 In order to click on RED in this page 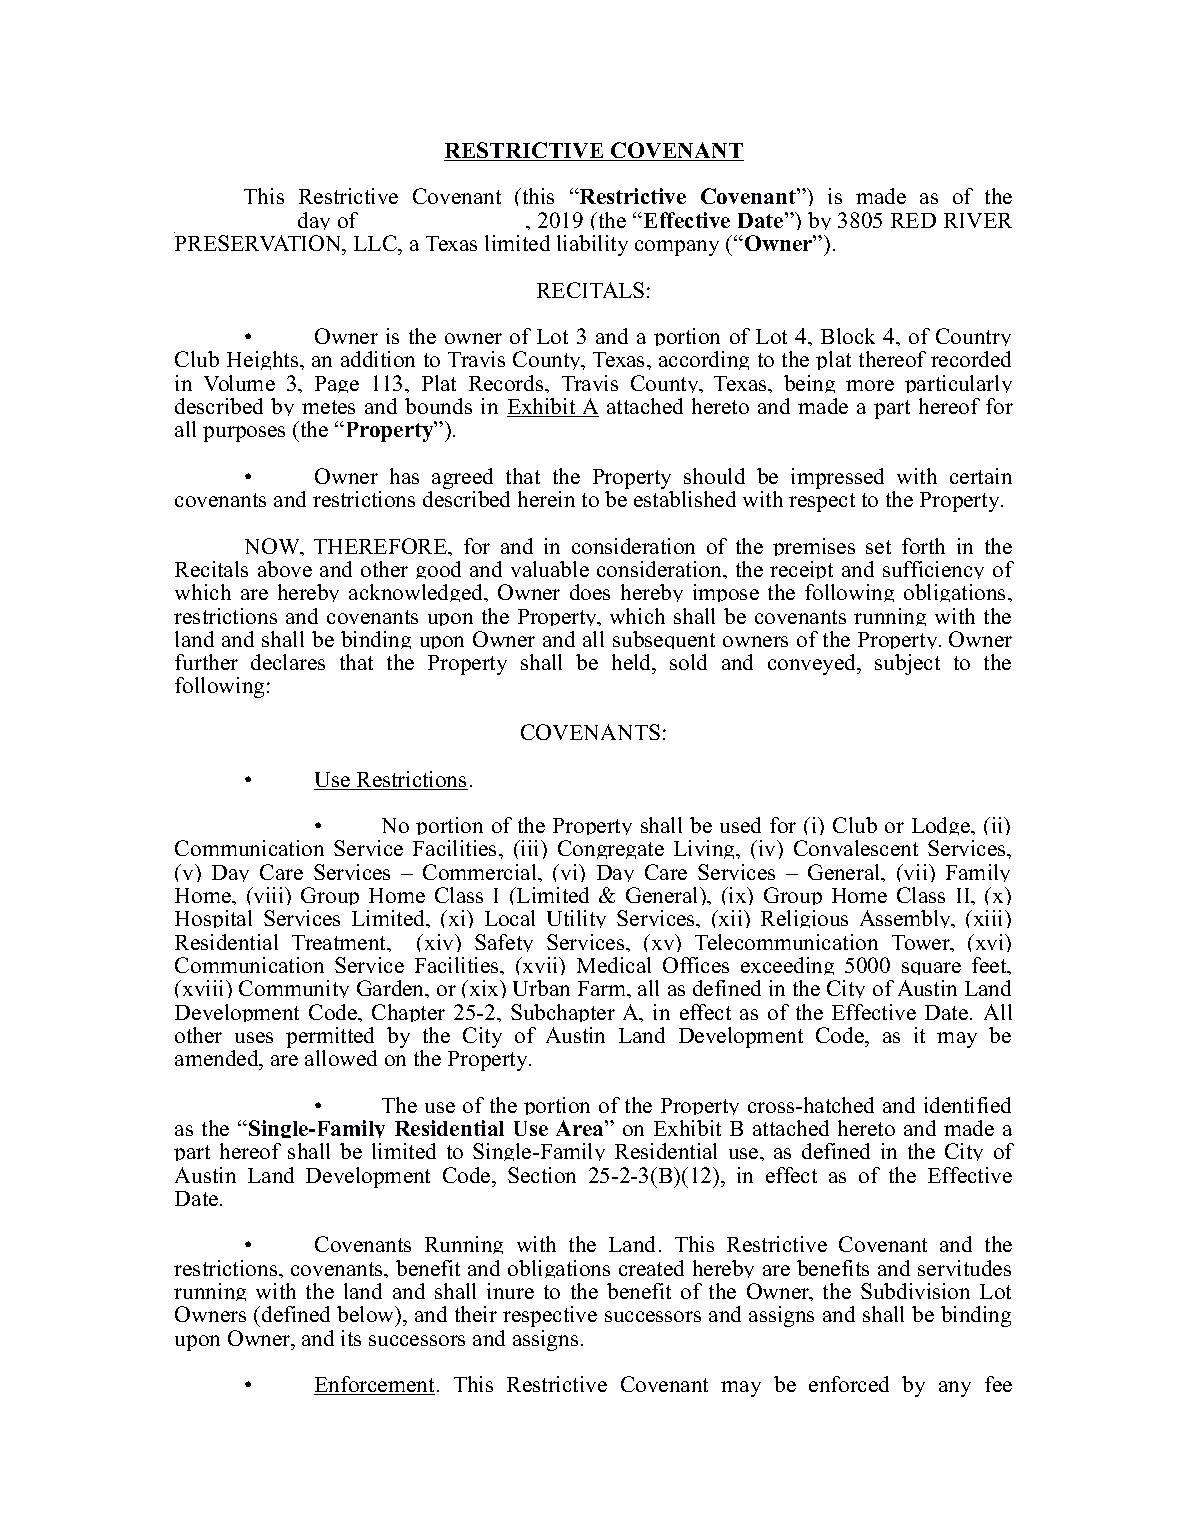, I will do `click(913, 220)`.
